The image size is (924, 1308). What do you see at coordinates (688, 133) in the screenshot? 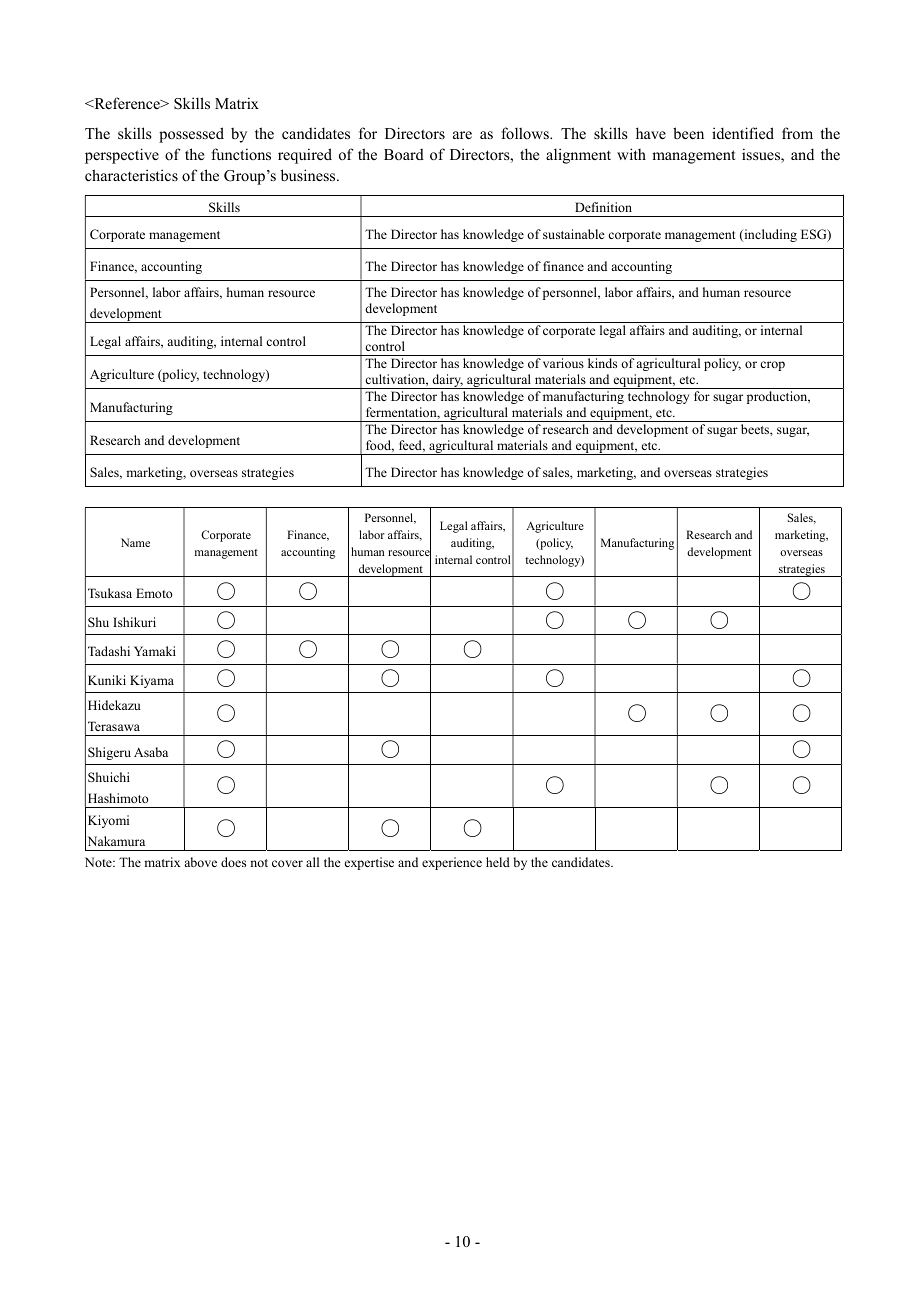
I see `been` at bounding box center [688, 133].
